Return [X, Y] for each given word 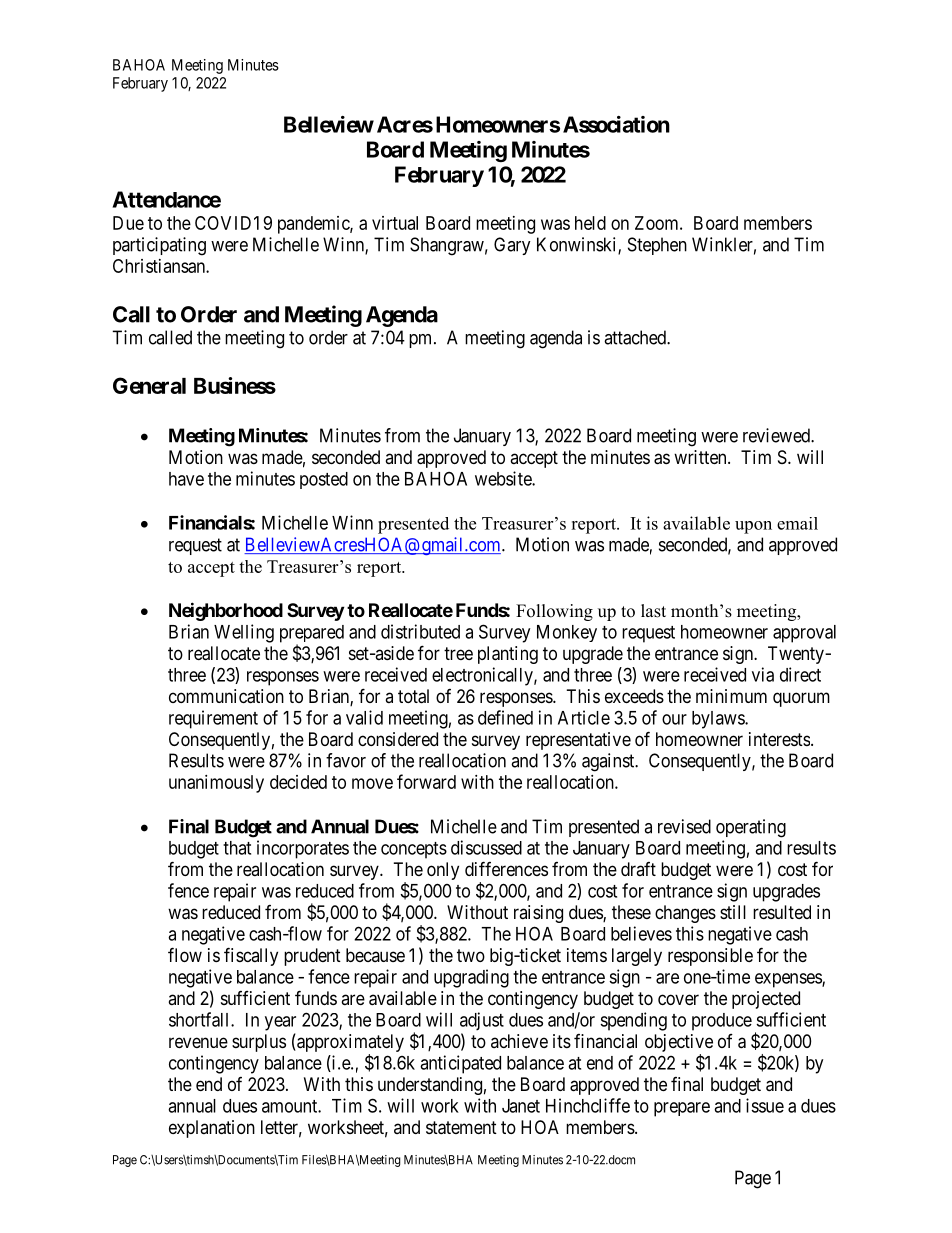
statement [461, 1128]
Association [616, 124]
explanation [212, 1129]
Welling [244, 633]
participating [159, 246]
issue [765, 1105]
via [763, 674]
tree [458, 653]
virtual [395, 223]
